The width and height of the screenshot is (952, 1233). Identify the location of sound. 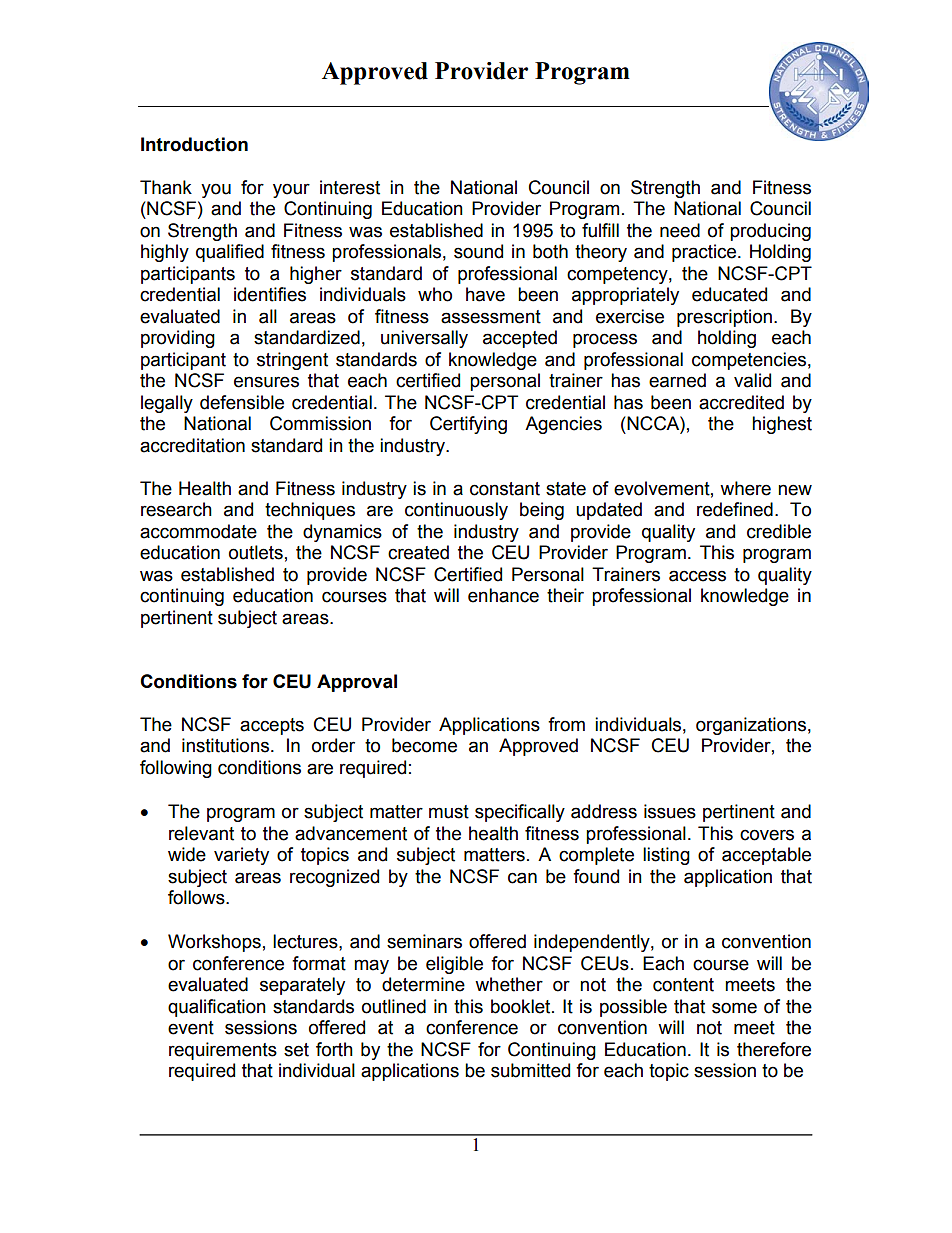
(478, 251).
